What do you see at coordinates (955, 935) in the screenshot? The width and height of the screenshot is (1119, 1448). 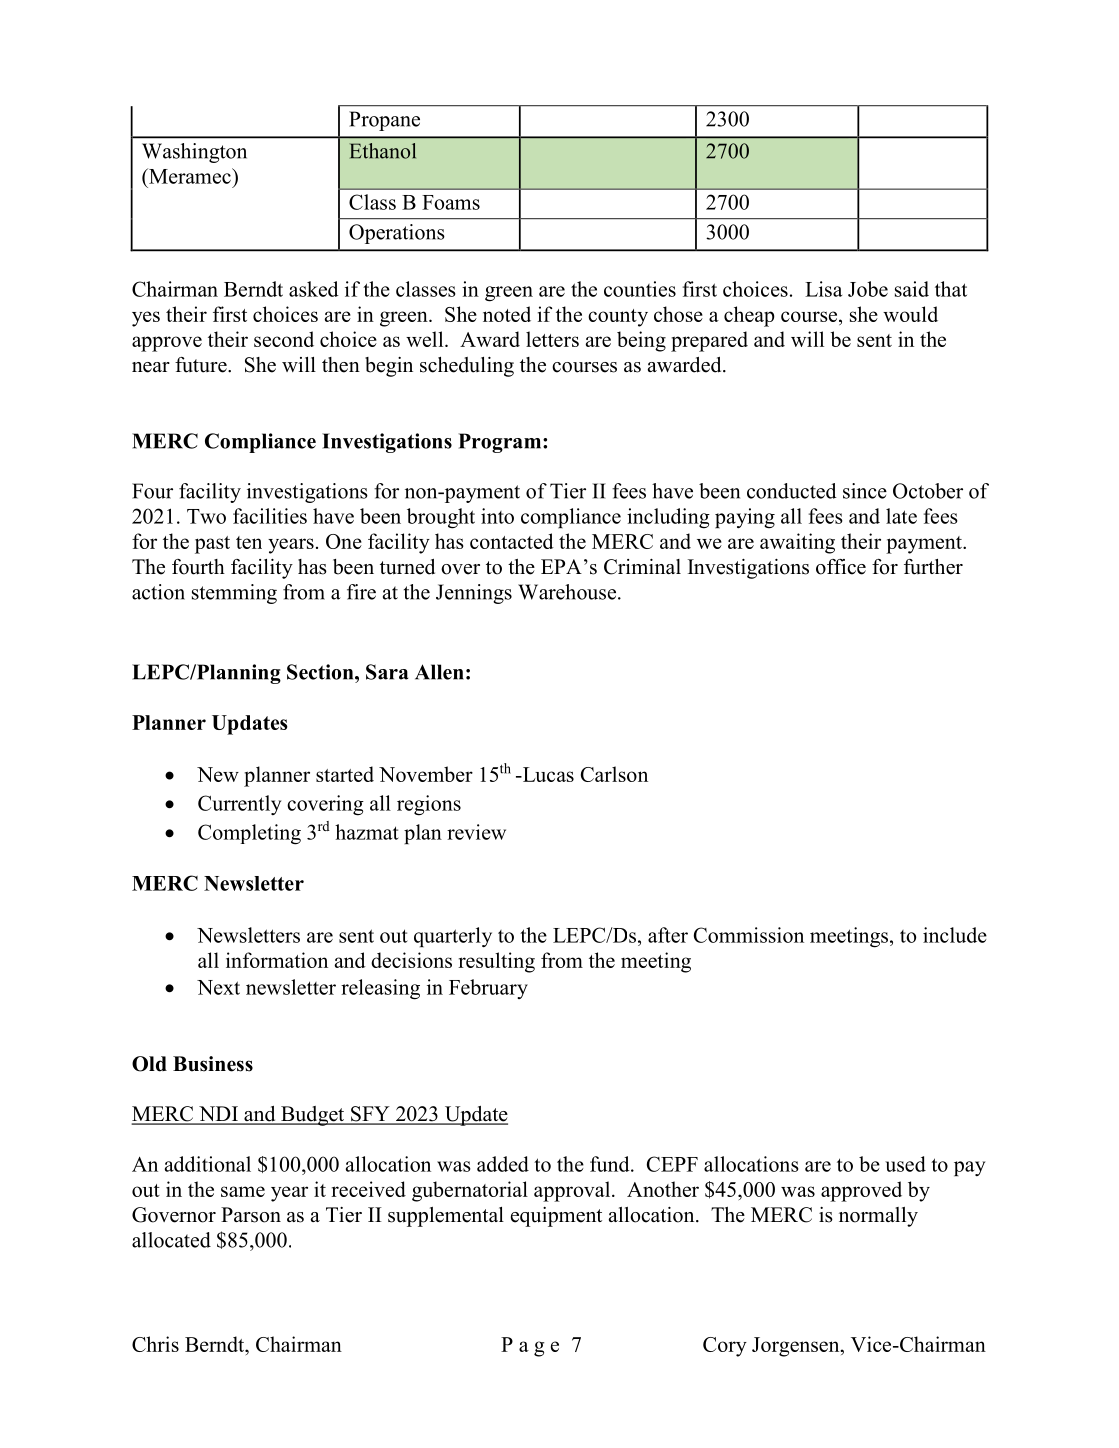 I see `include` at bounding box center [955, 935].
